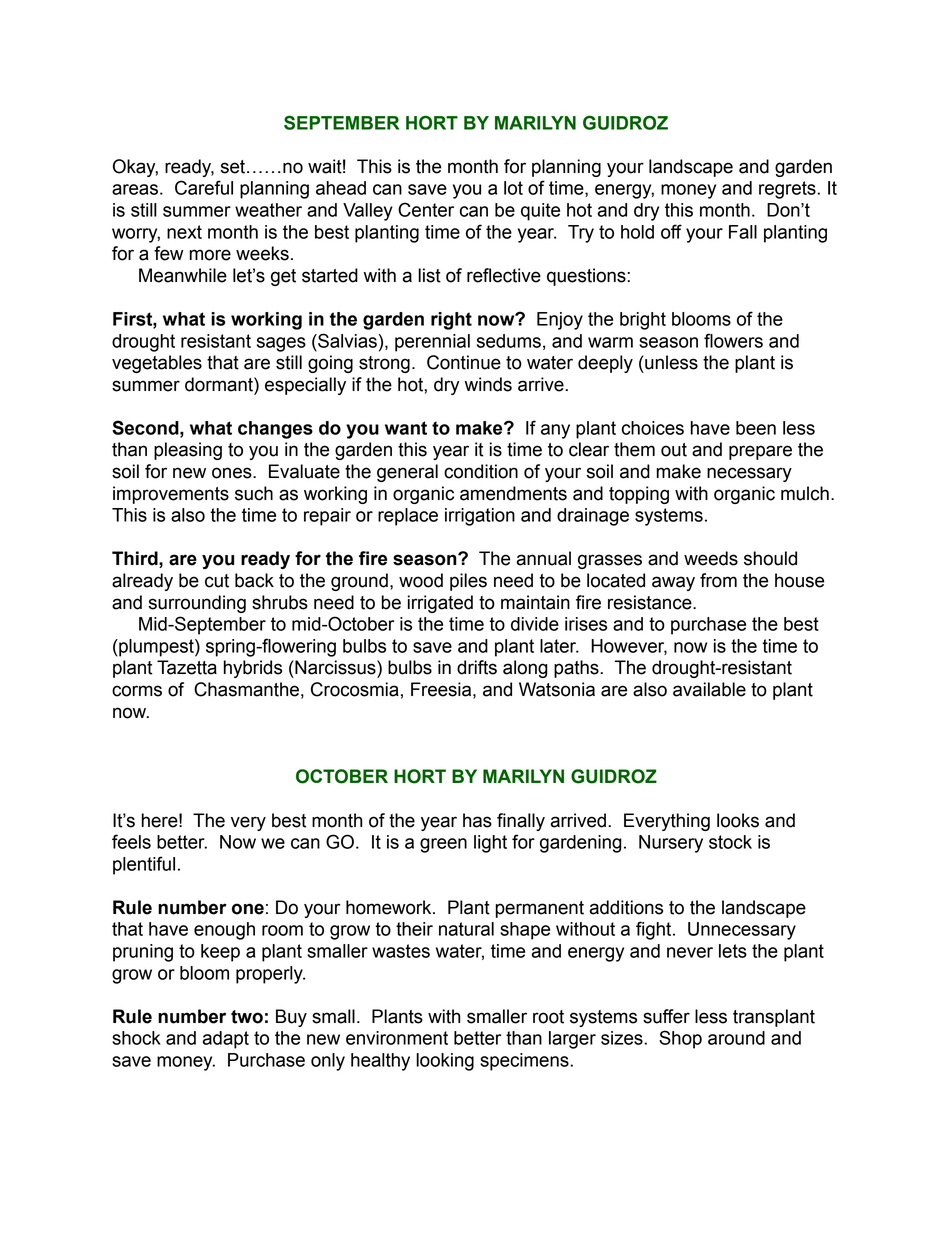 The image size is (952, 1233). What do you see at coordinates (440, 604) in the image?
I see `irrigated` at bounding box center [440, 604].
